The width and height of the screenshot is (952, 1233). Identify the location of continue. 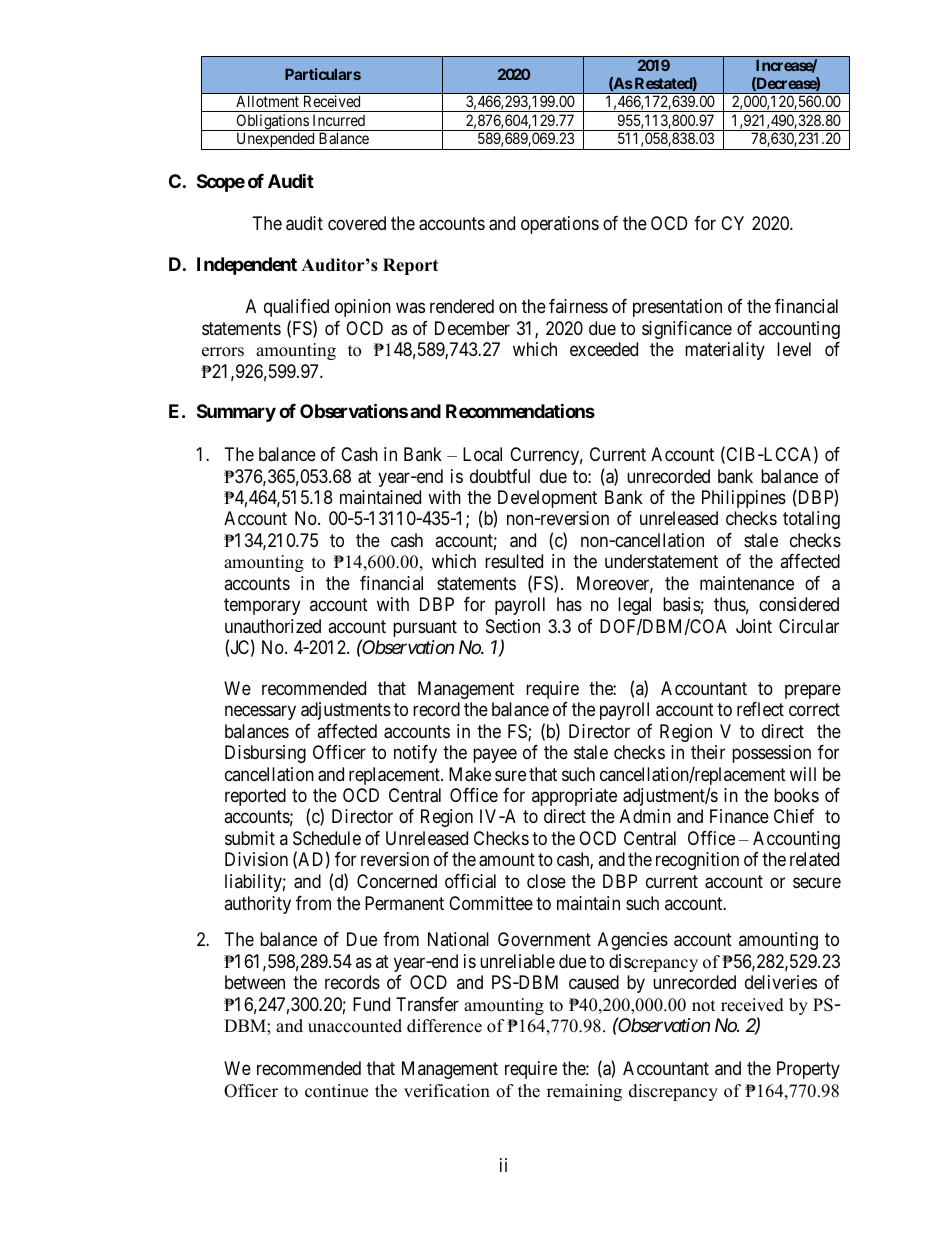
(336, 1091).
